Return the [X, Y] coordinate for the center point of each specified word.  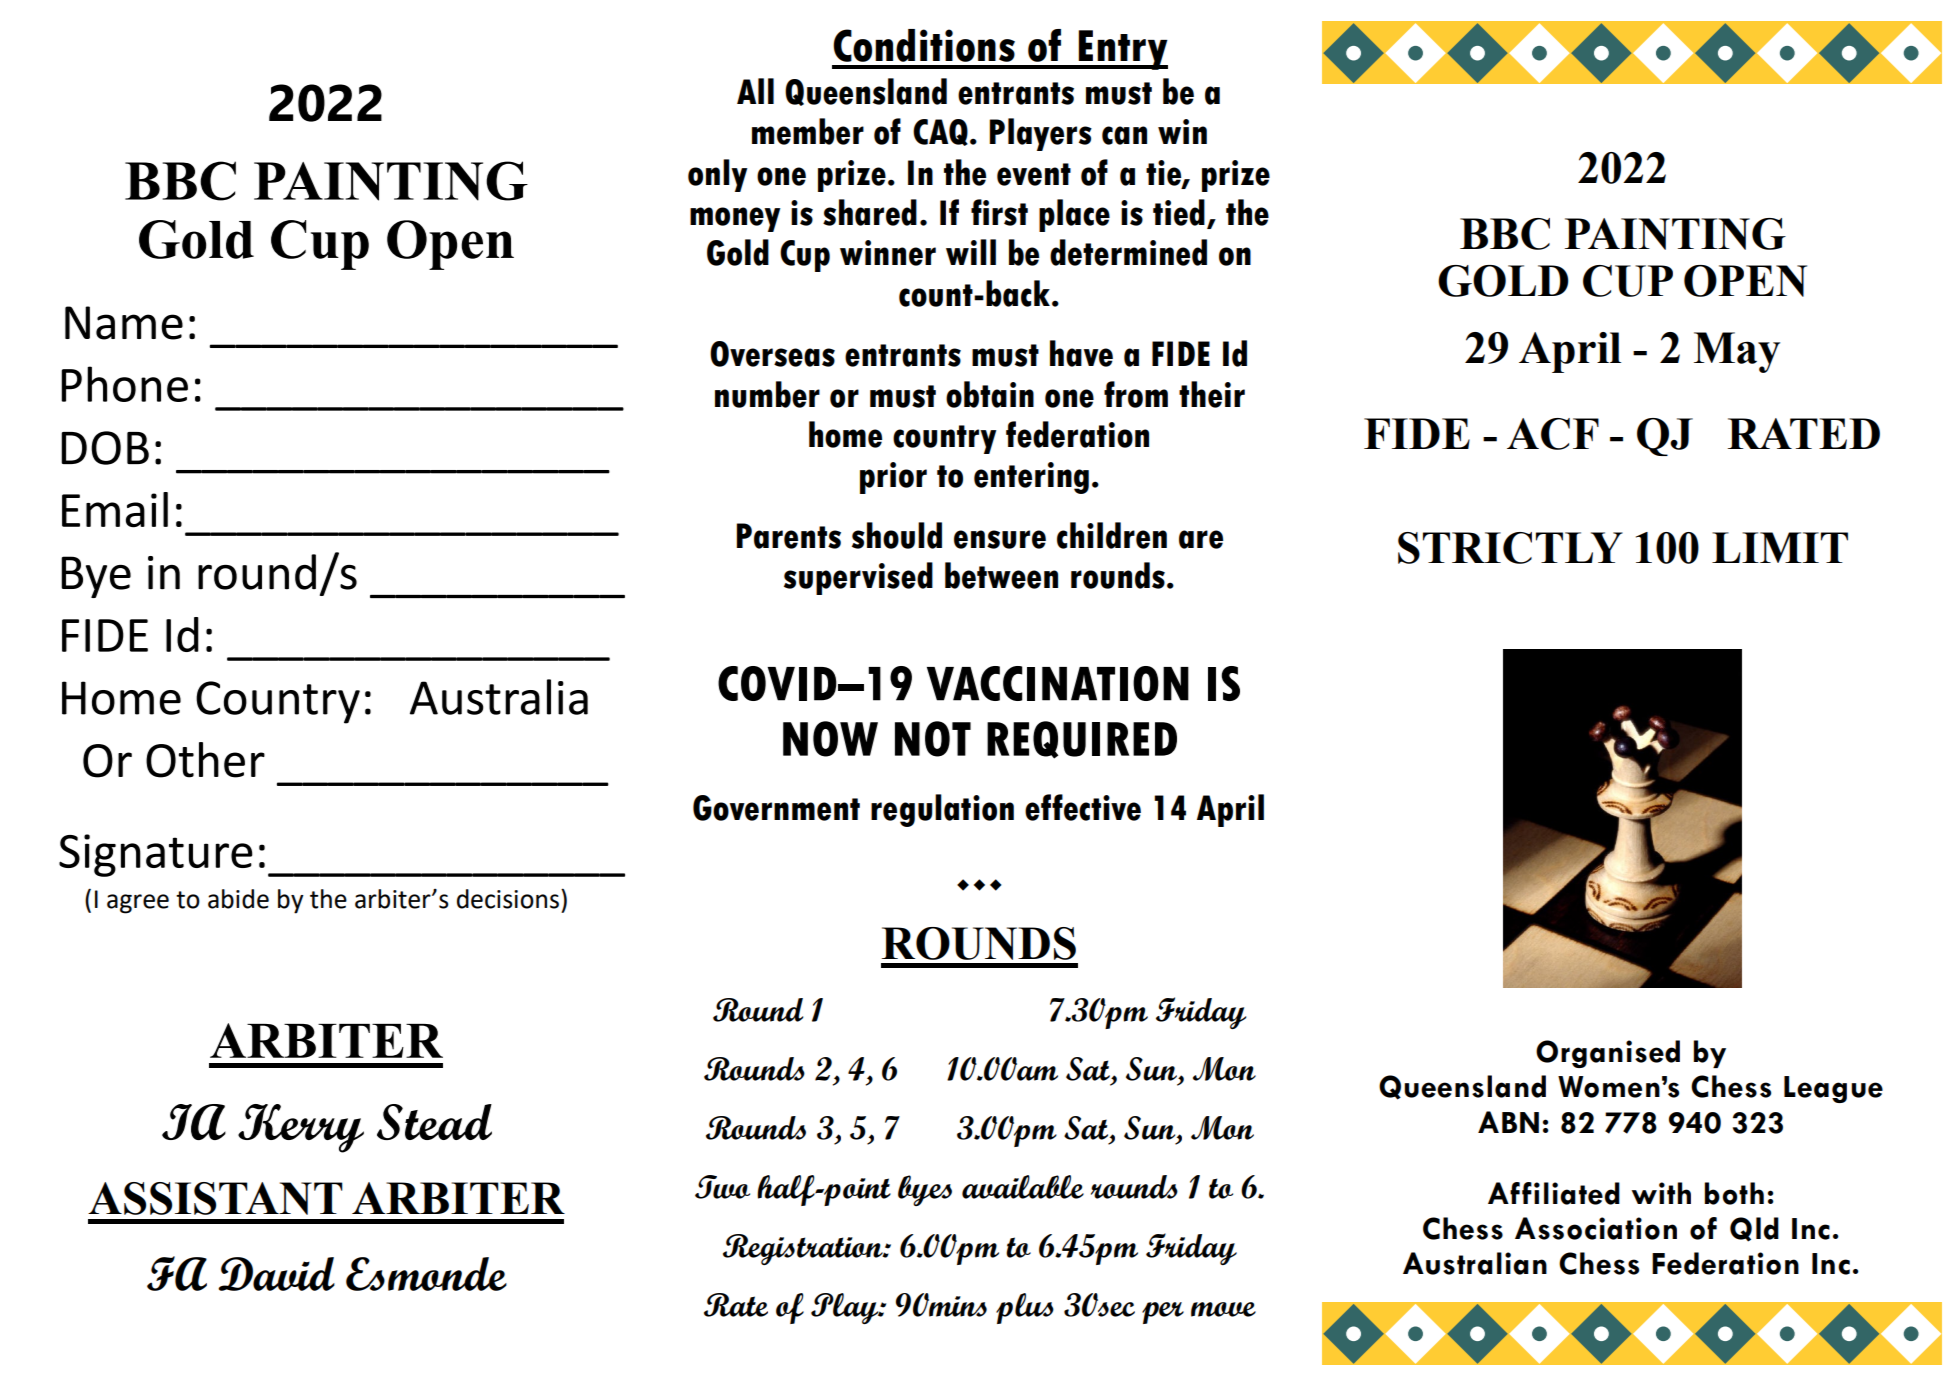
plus [1025, 1308]
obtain [990, 394]
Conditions [924, 45]
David [276, 1274]
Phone [125, 384]
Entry [1122, 50]
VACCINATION [1058, 683]
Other [205, 760]
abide [238, 899]
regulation [942, 810]
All [755, 91]
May [1737, 352]
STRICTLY [1510, 548]
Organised [1608, 1054]
